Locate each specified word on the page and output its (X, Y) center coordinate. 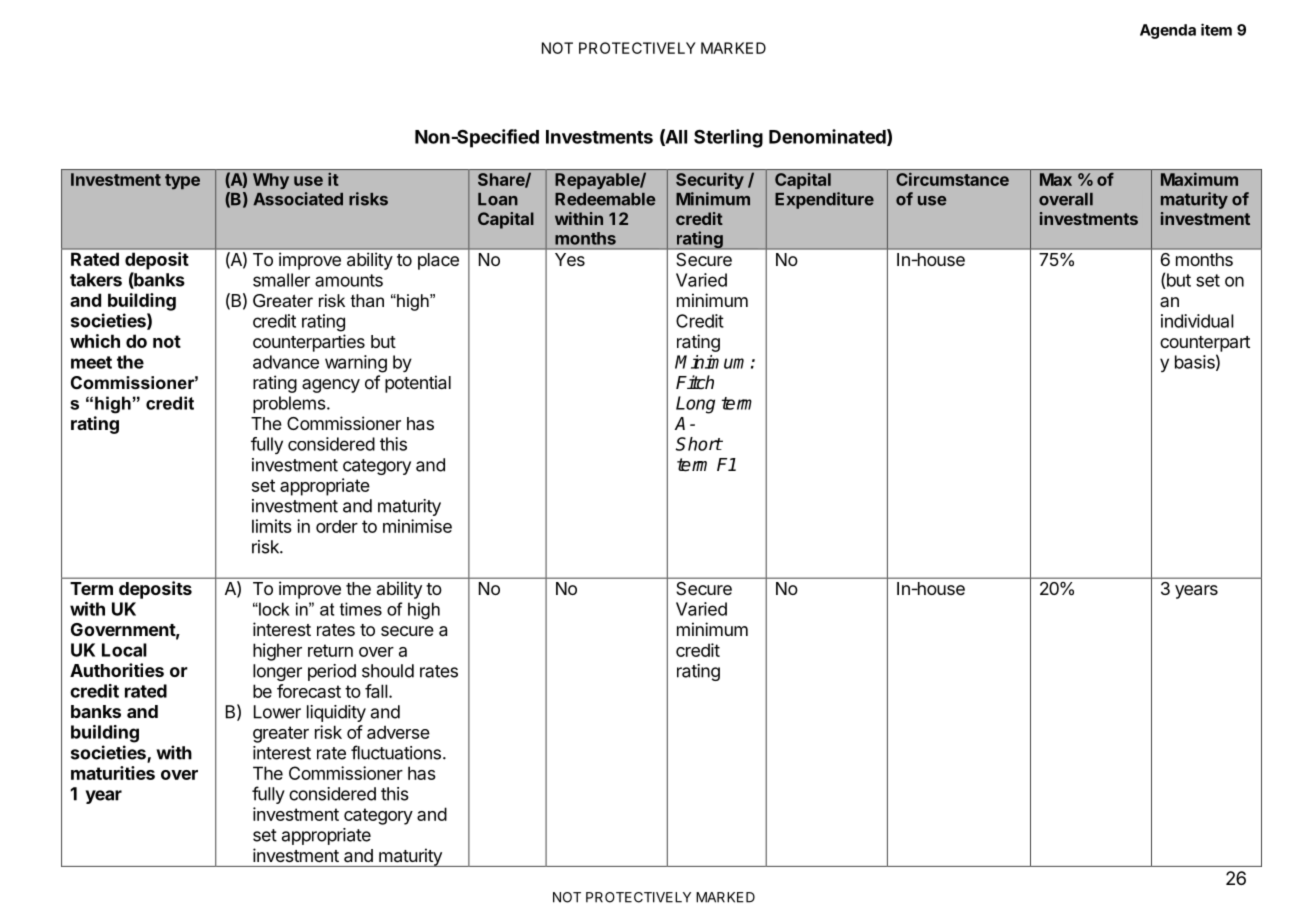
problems (290, 404)
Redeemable (605, 199)
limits (272, 526)
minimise (417, 526)
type (182, 182)
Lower (277, 712)
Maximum (1199, 179)
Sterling (728, 138)
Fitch (695, 382)
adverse (398, 732)
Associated (298, 199)
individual (1197, 321)
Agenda (1168, 31)
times (361, 609)
